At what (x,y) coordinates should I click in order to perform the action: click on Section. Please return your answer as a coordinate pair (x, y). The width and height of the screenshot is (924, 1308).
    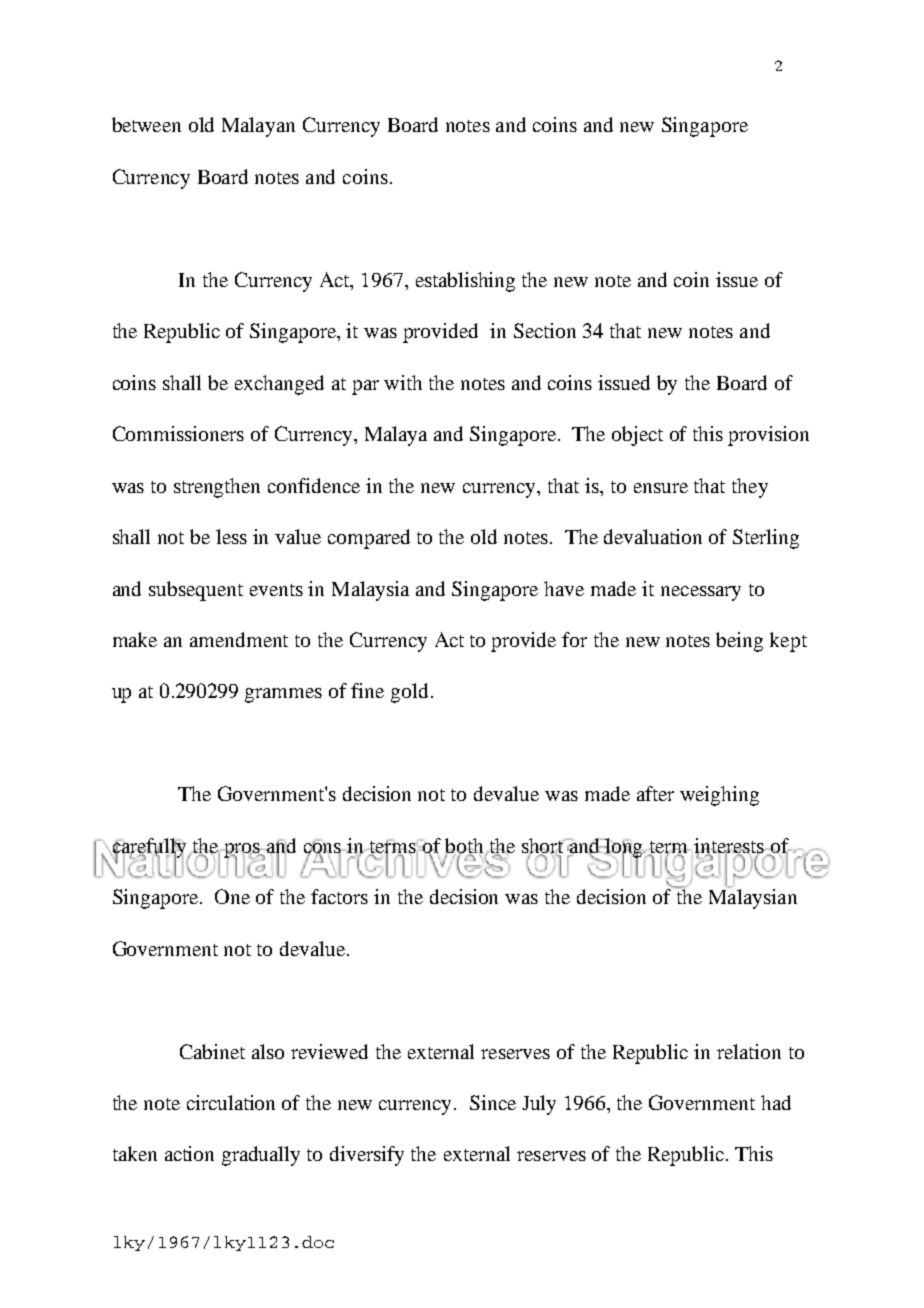
    Looking at the image, I should click on (545, 330).
